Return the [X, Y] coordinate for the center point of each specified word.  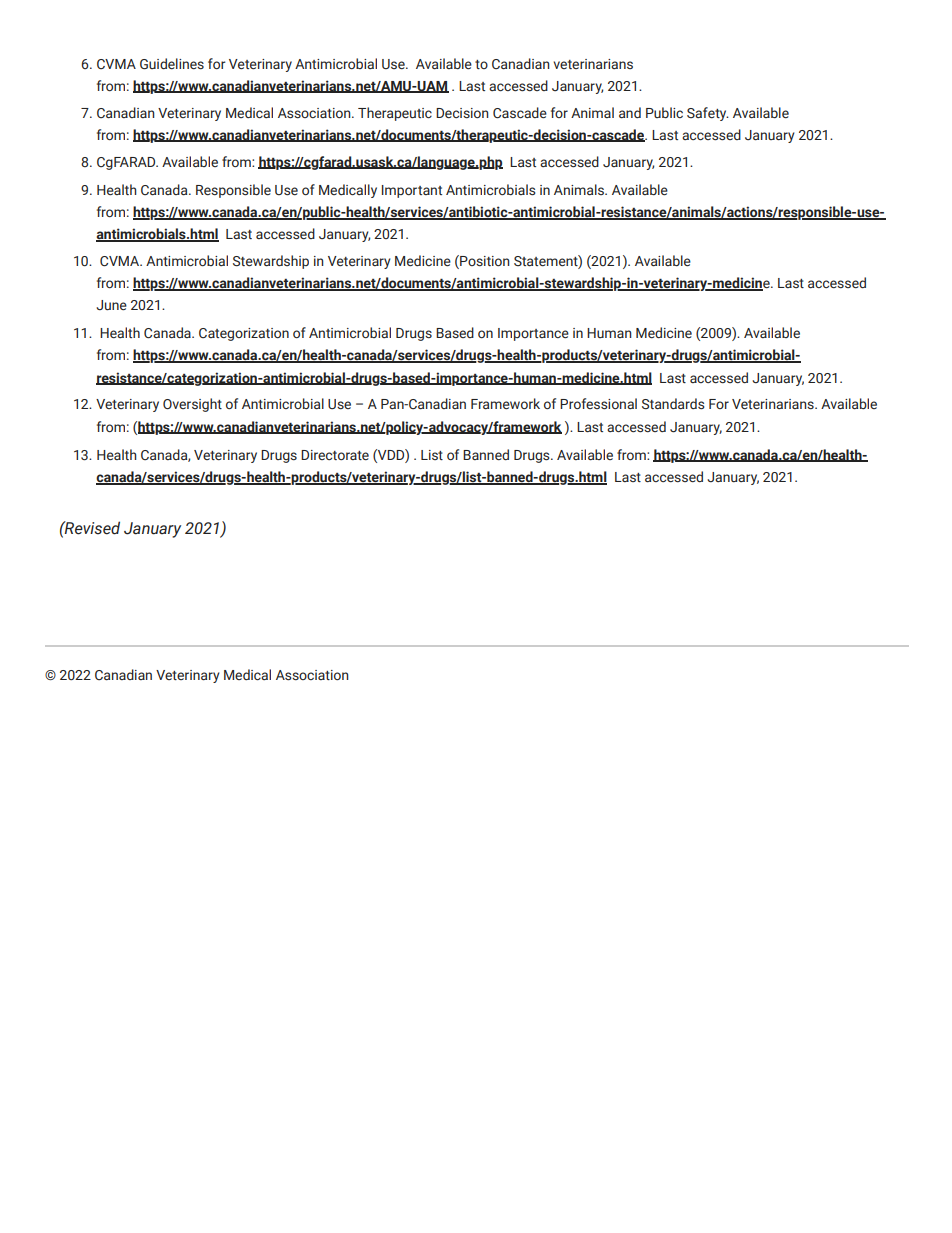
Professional [598, 404]
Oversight [192, 405]
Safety [708, 114]
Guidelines [172, 63]
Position [484, 260]
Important [412, 191]
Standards [673, 404]
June [111, 305]
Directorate [335, 455]
